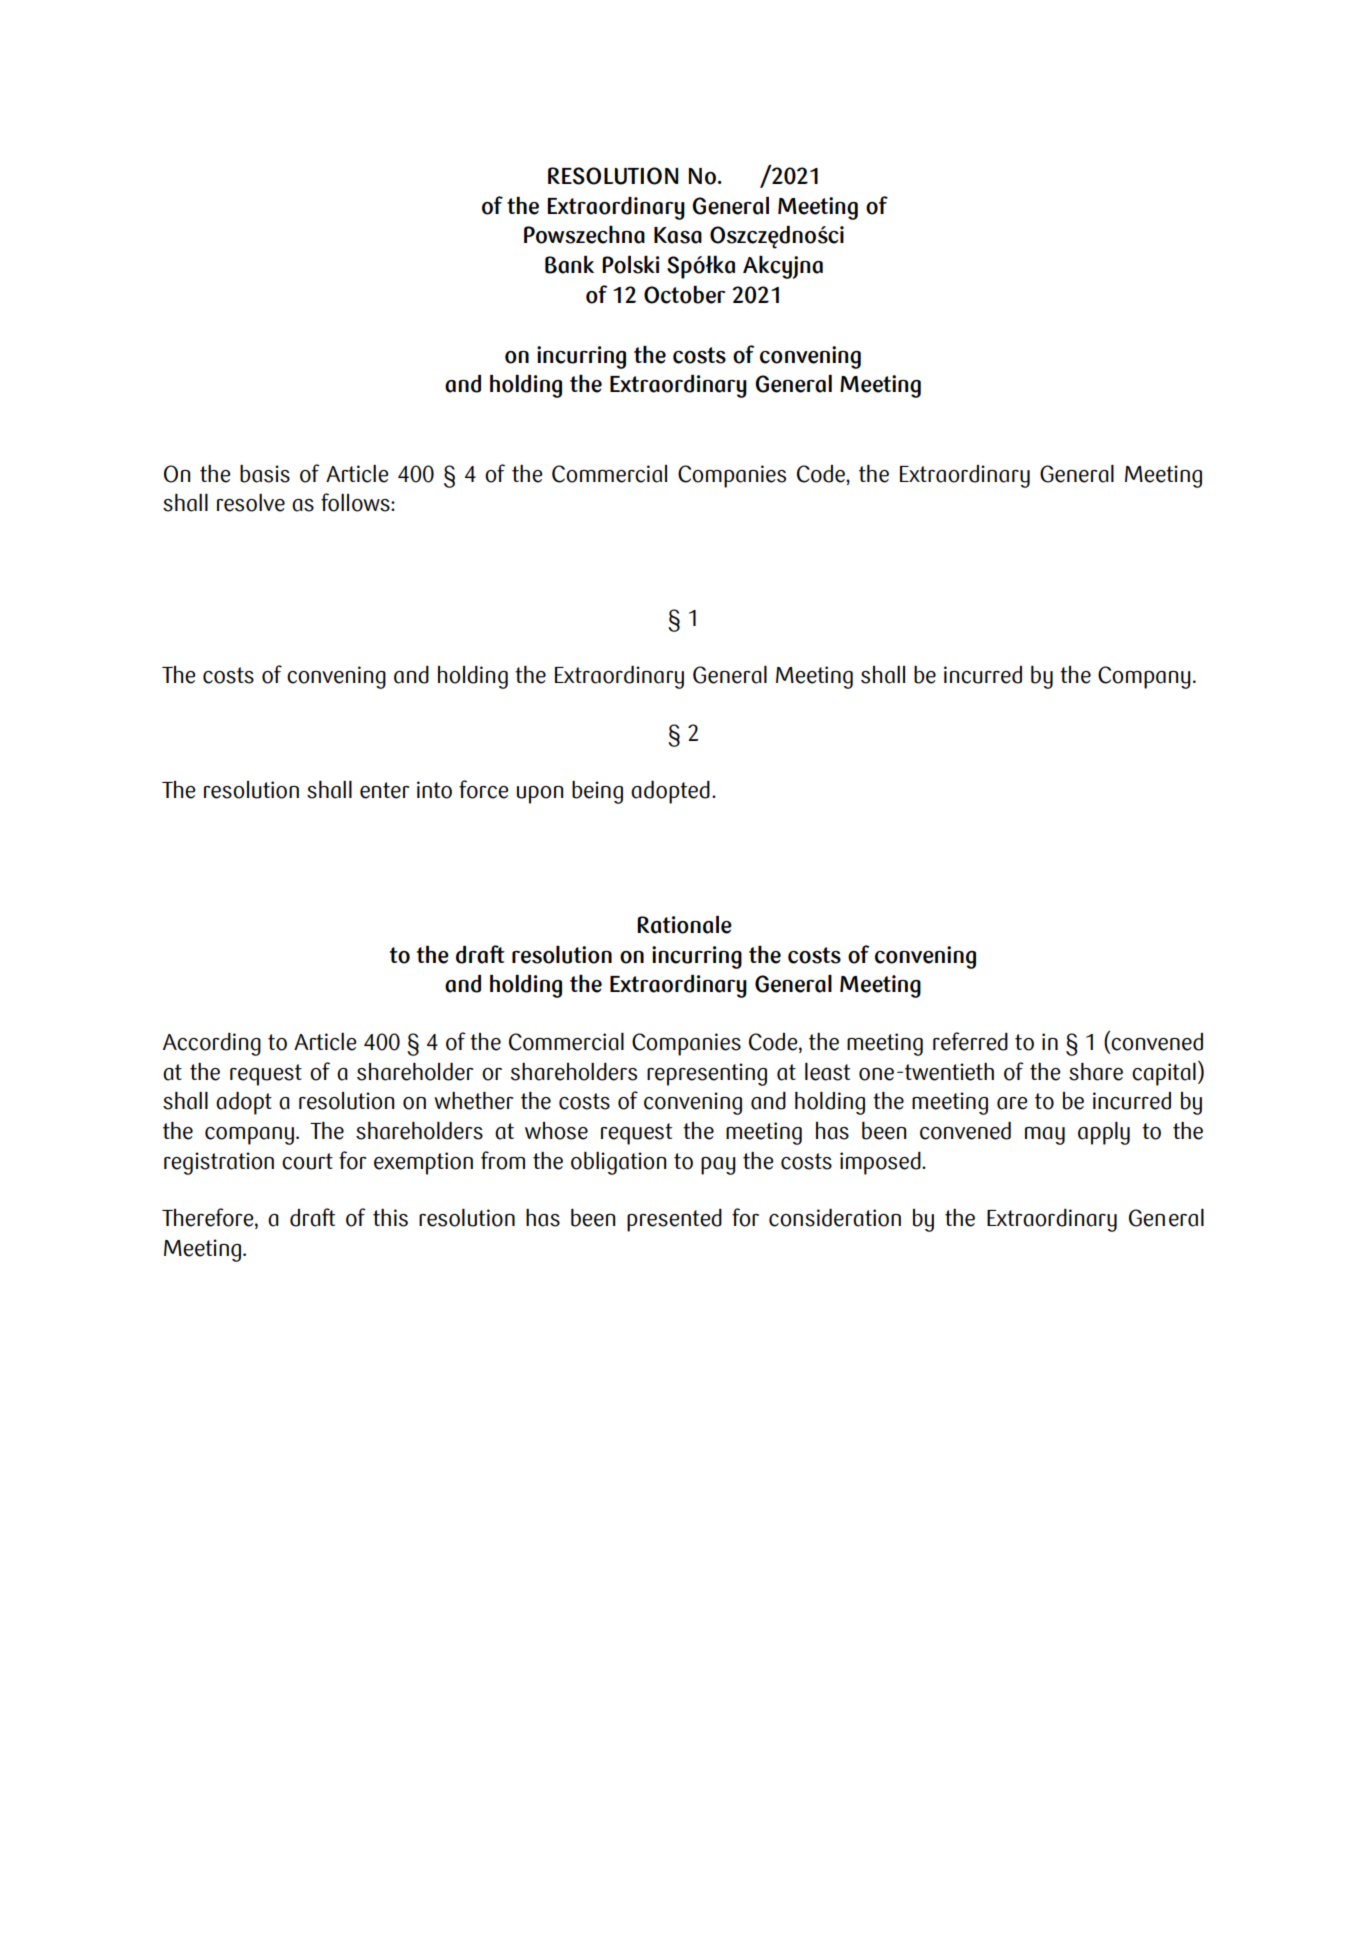 The height and width of the image is (1934, 1368). Describe the element at coordinates (970, 1041) in the image. I see `referred` at that location.
